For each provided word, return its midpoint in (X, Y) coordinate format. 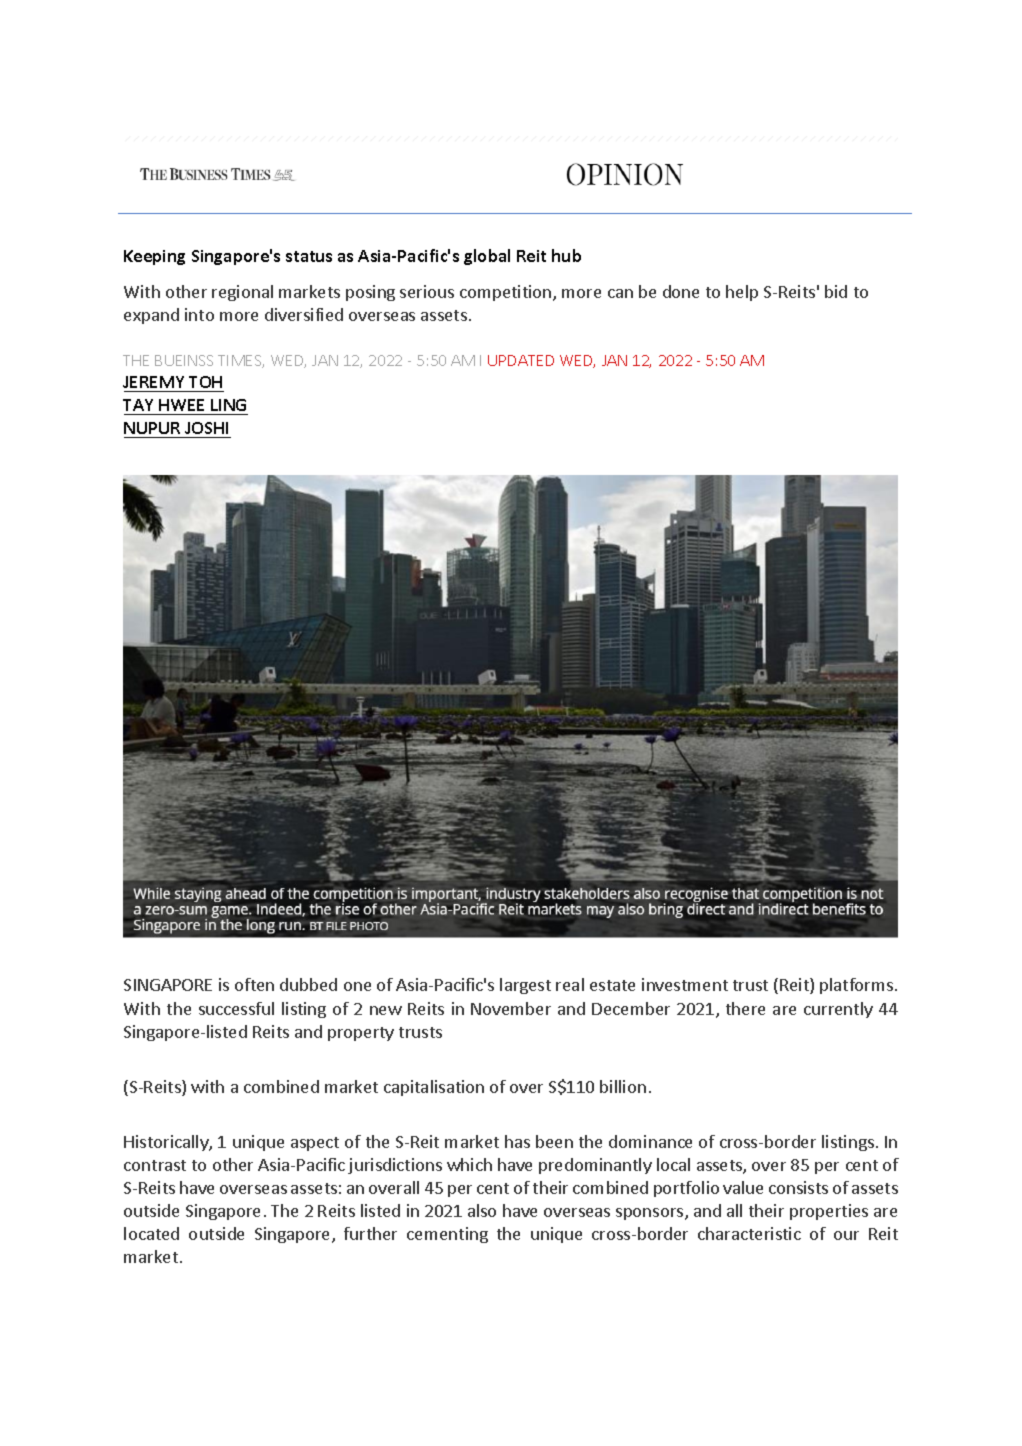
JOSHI (206, 428)
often (254, 984)
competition (507, 293)
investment (685, 984)
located (151, 1233)
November (511, 1008)
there (745, 1008)
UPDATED (521, 360)
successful (236, 1008)
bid (836, 291)
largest (525, 986)
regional (242, 293)
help (742, 293)
